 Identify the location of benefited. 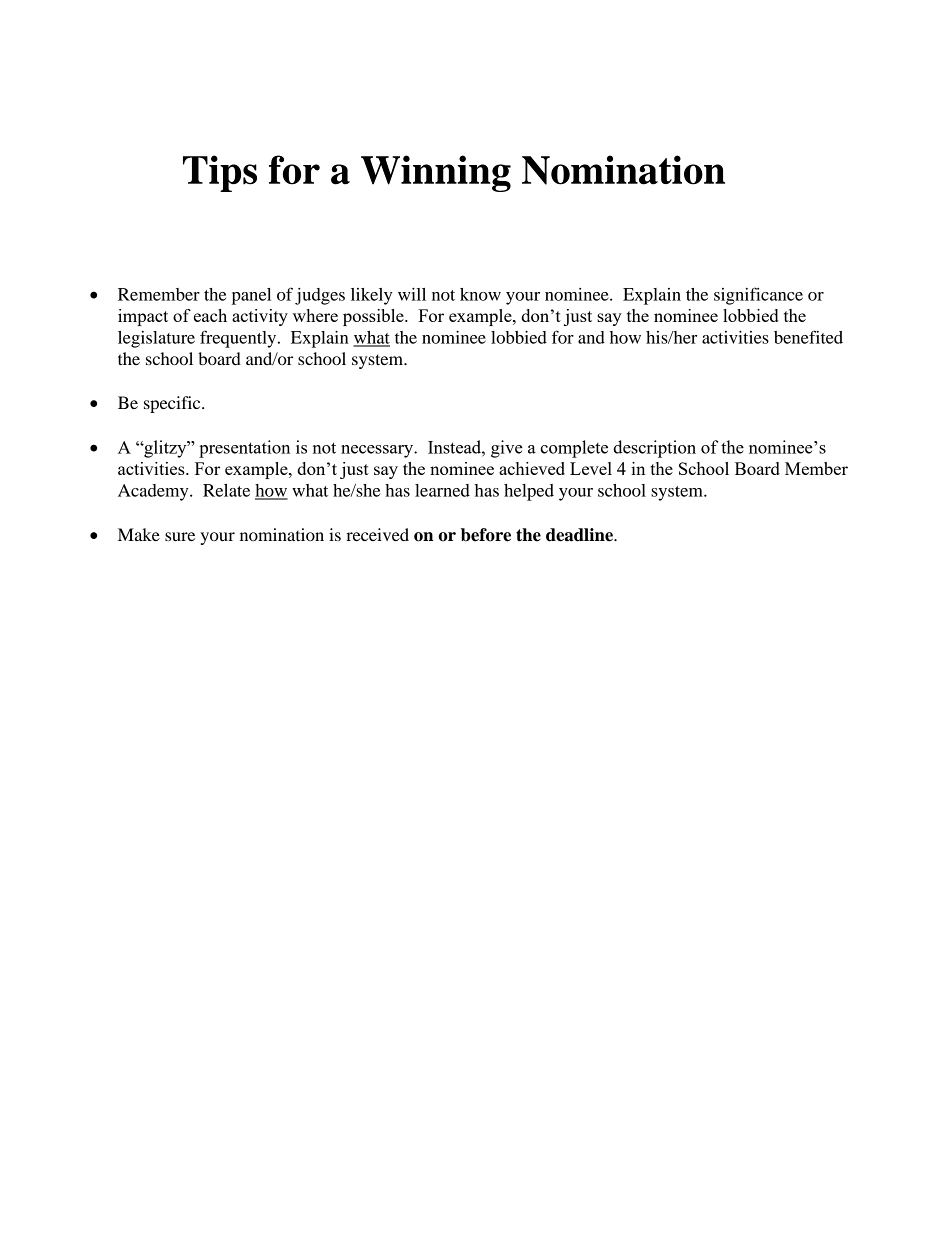
(808, 337).
